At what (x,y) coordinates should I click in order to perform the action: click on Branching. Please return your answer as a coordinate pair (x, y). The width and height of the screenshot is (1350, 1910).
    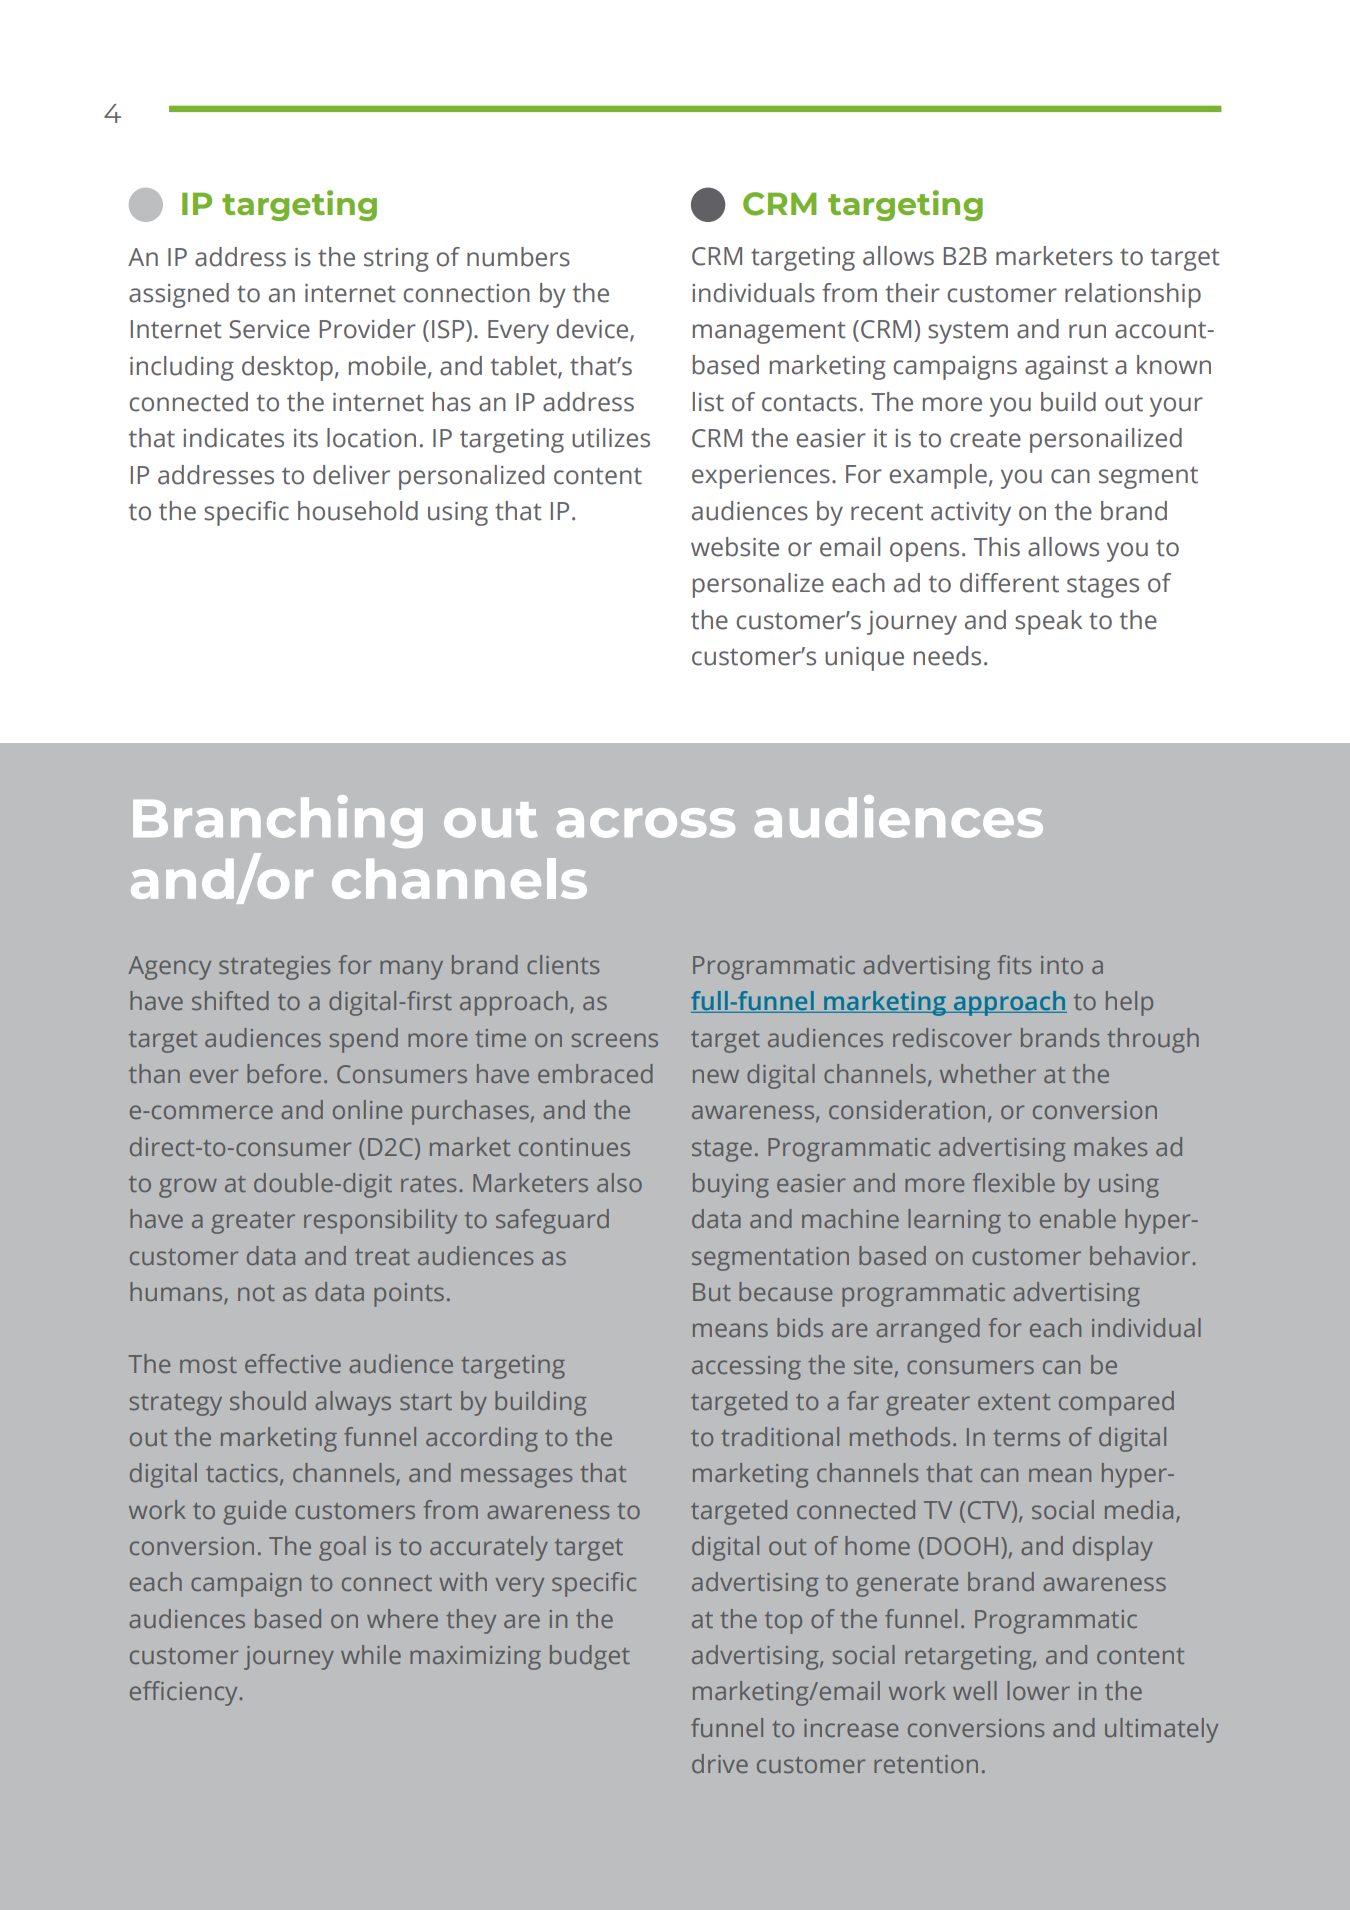
    Looking at the image, I should click on (278, 821).
